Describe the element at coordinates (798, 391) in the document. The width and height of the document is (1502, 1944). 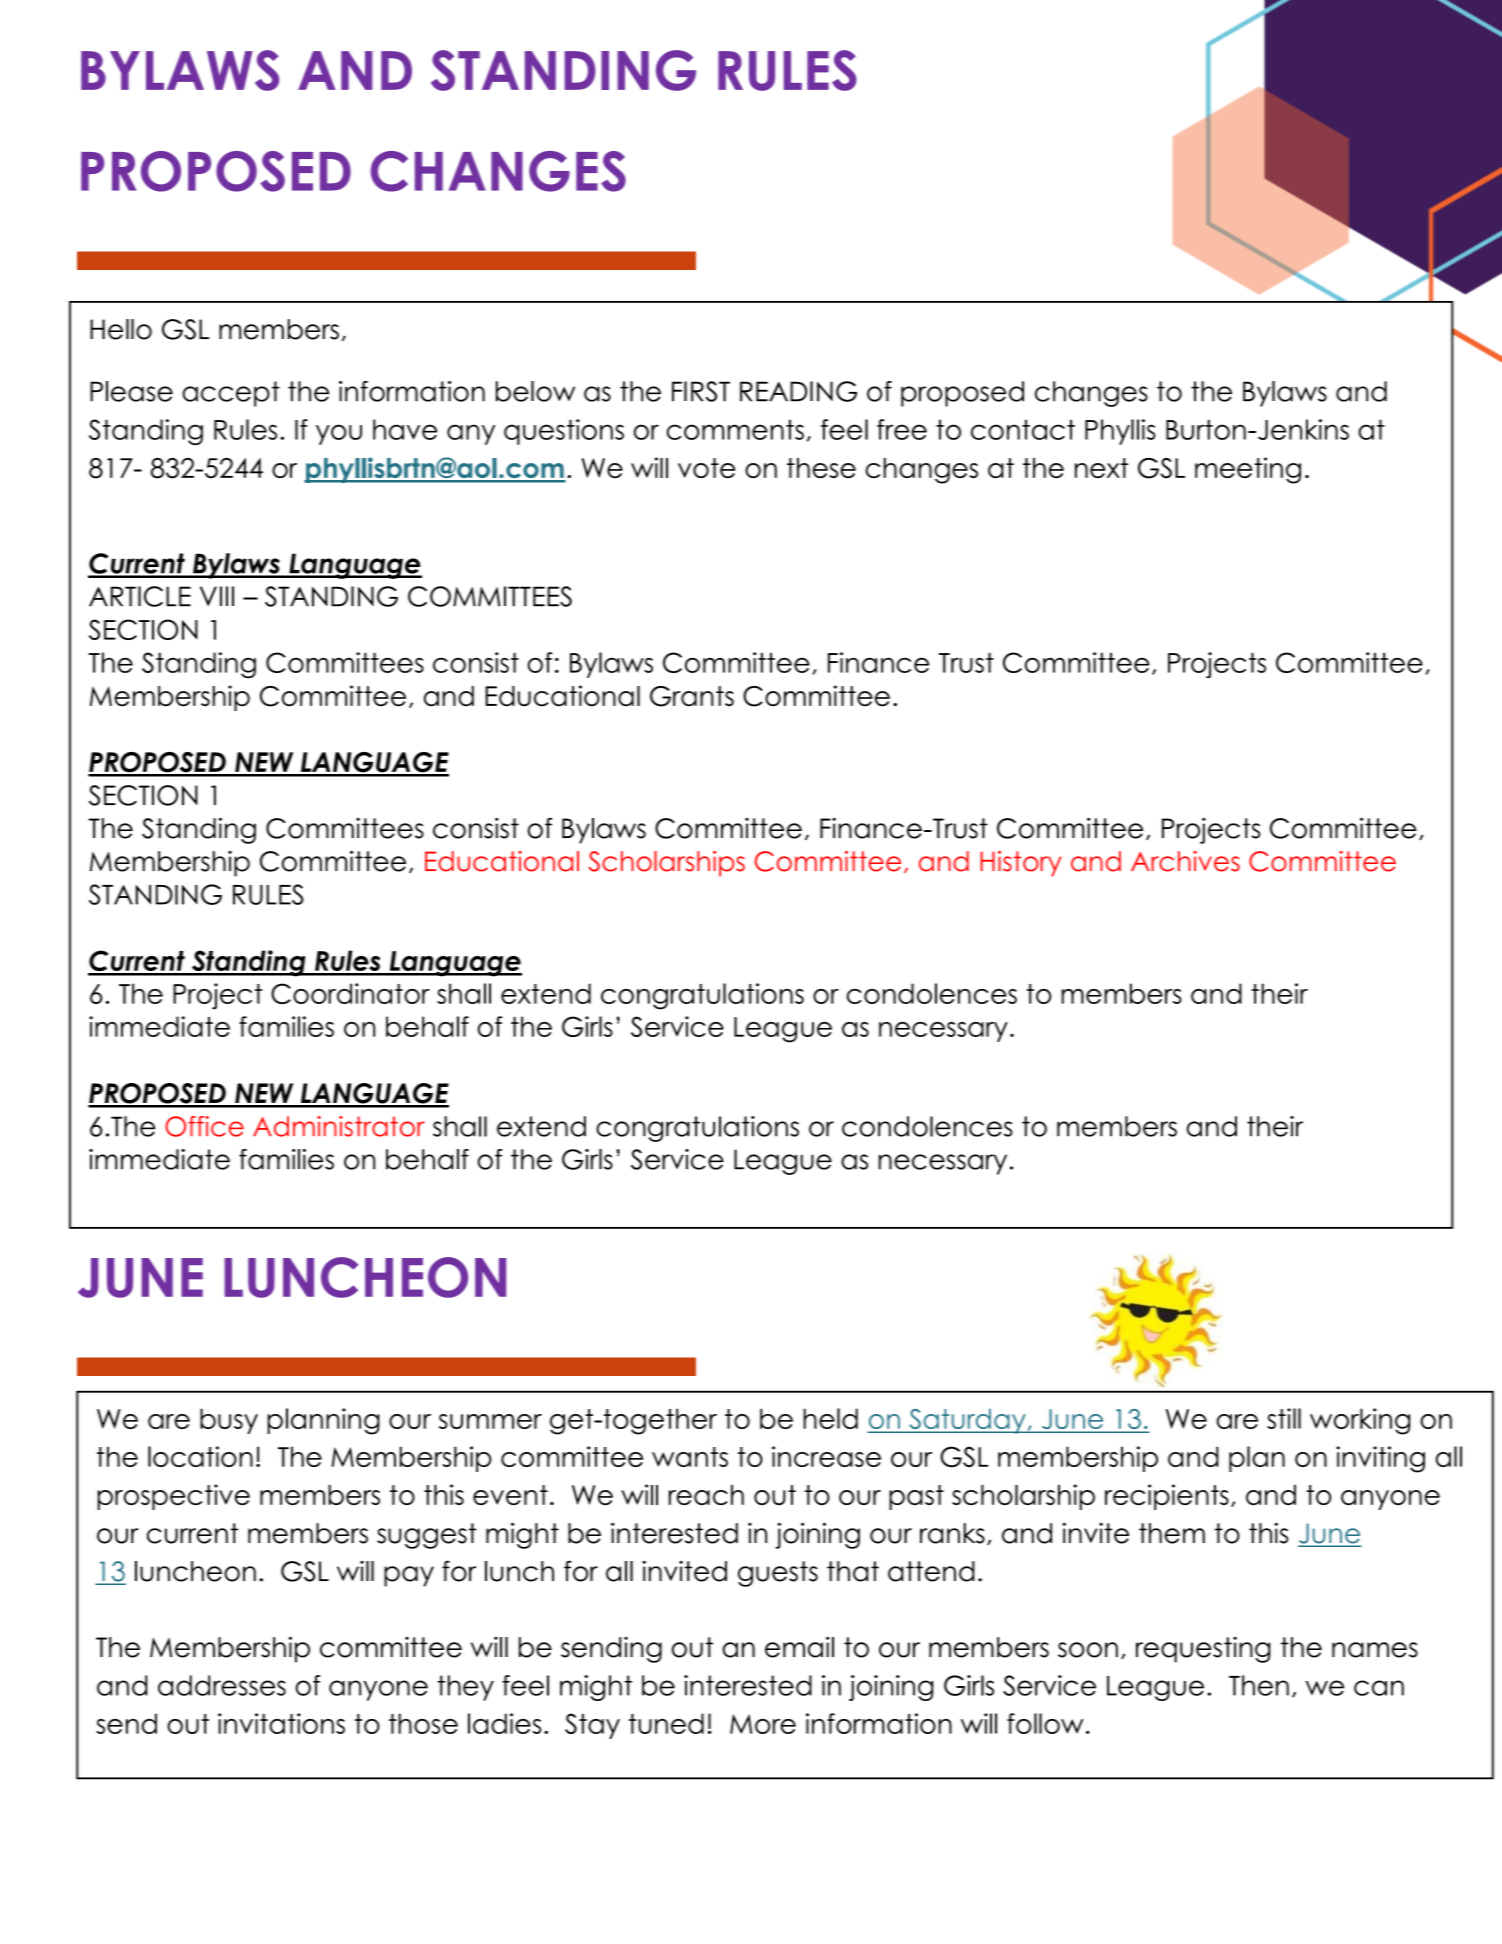
I see `READING` at that location.
